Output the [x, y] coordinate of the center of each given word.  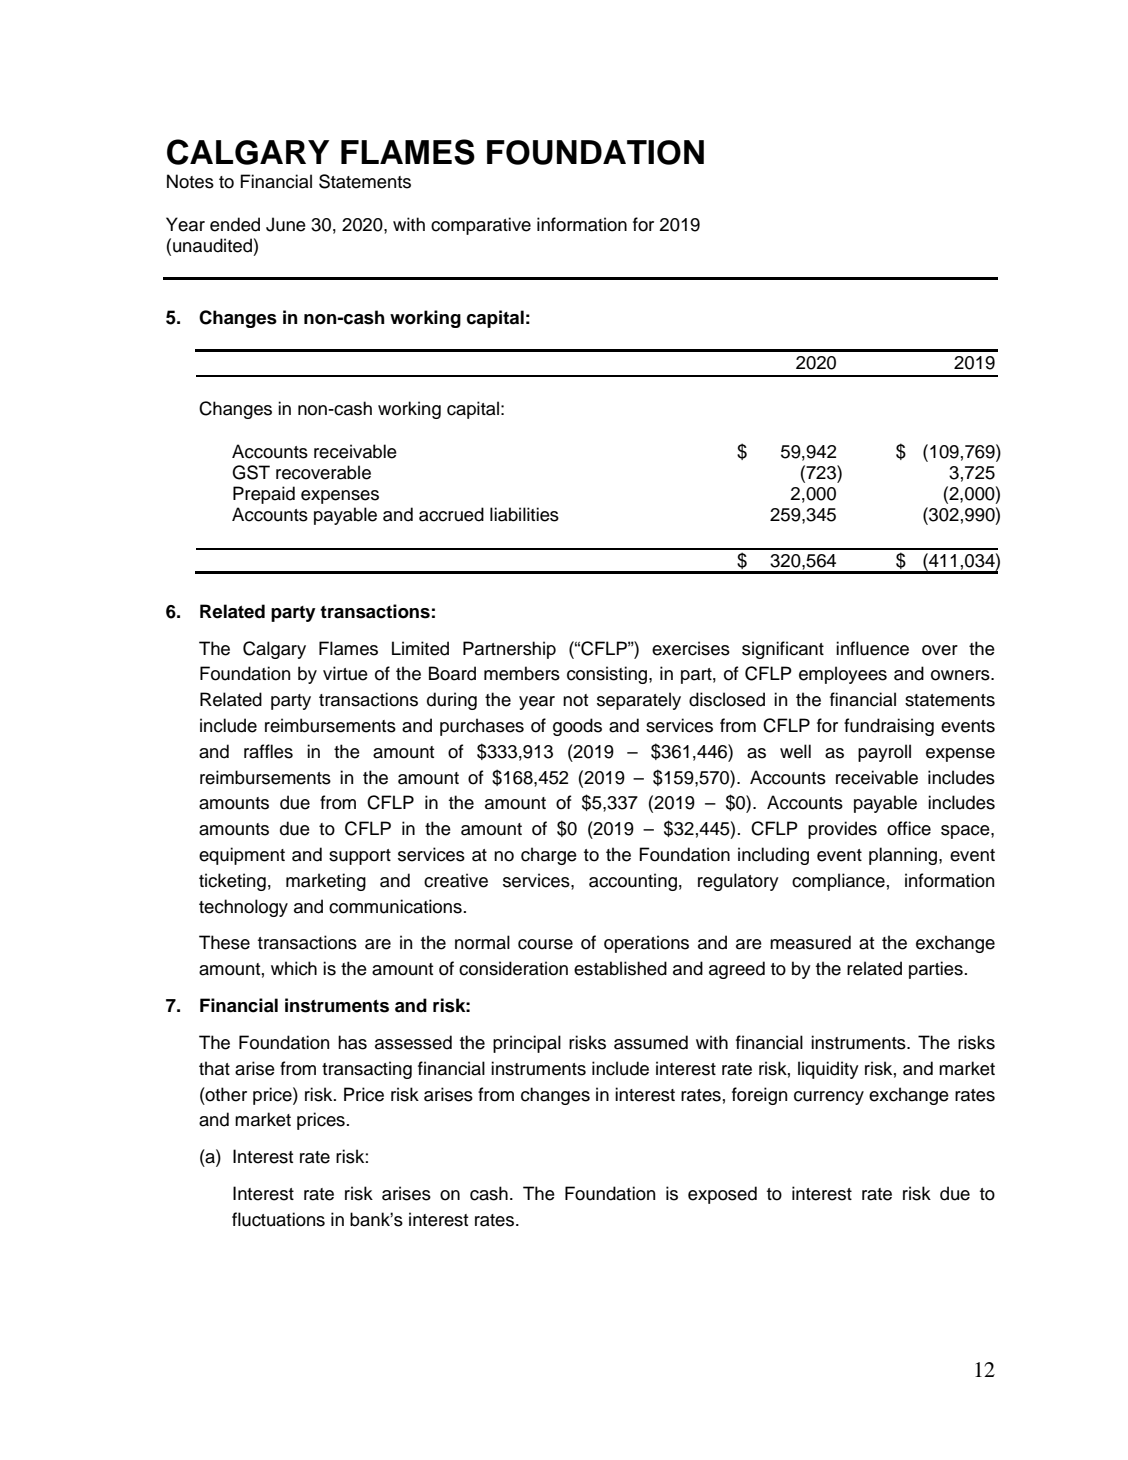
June [286, 224]
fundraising [889, 727]
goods [577, 727]
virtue [345, 673]
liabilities [524, 514]
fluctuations [278, 1219]
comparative [481, 226]
